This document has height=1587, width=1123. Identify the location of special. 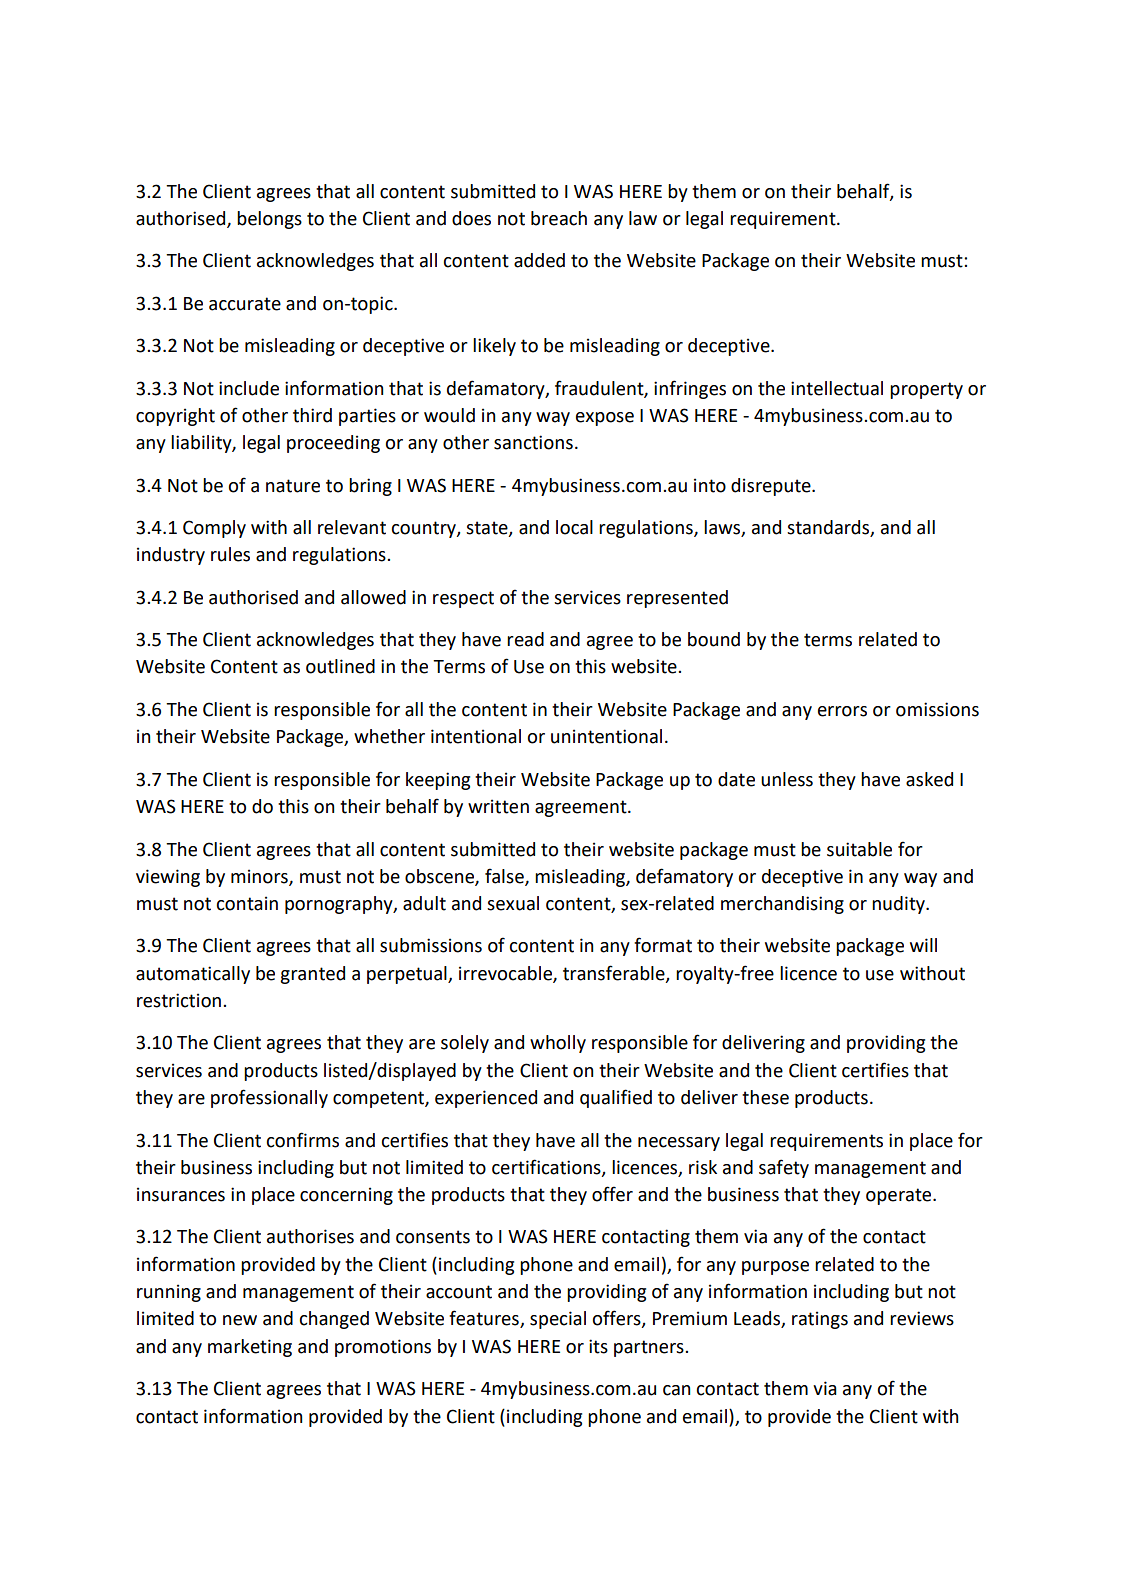
(558, 1320).
